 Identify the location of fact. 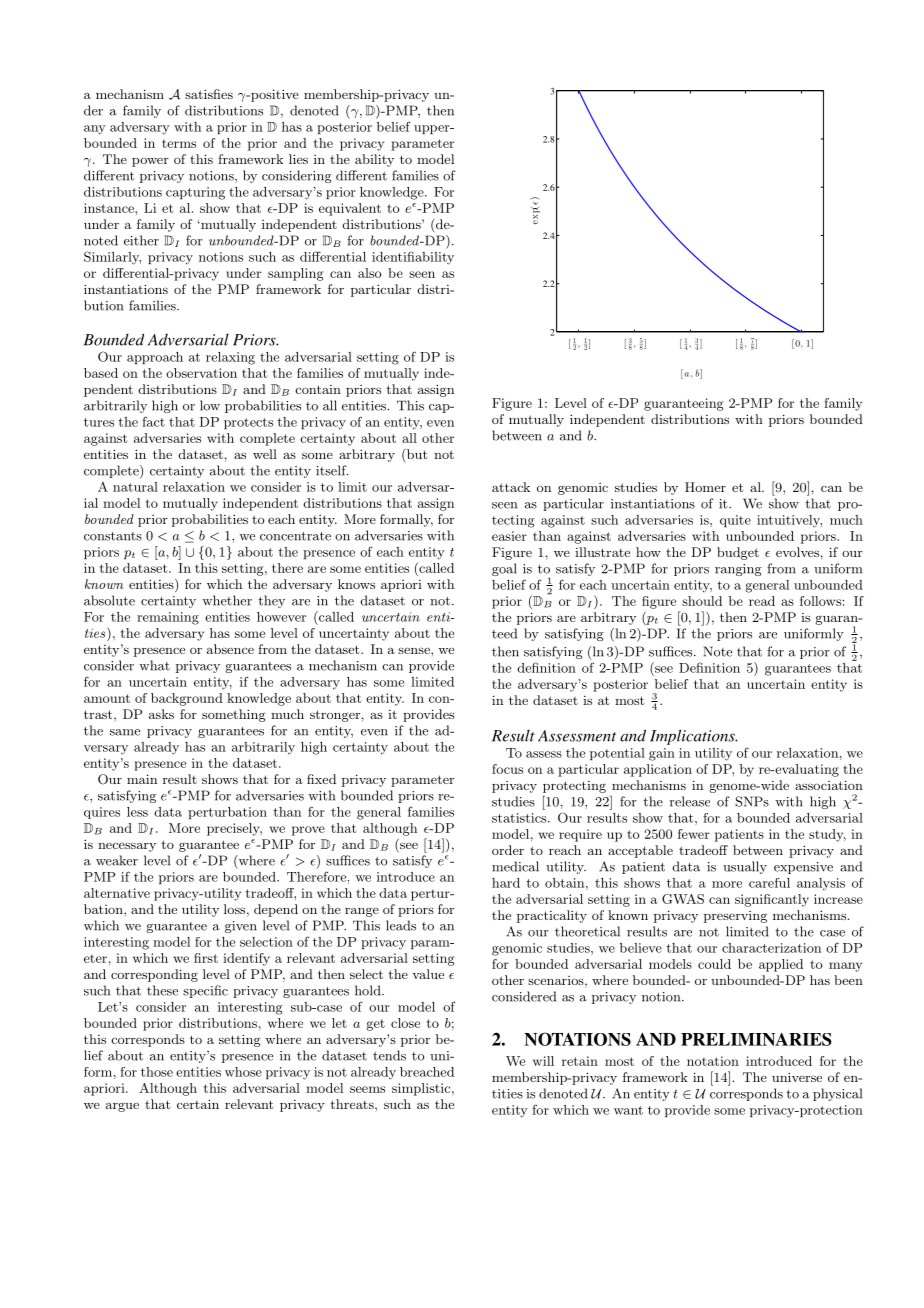
(153, 421).
